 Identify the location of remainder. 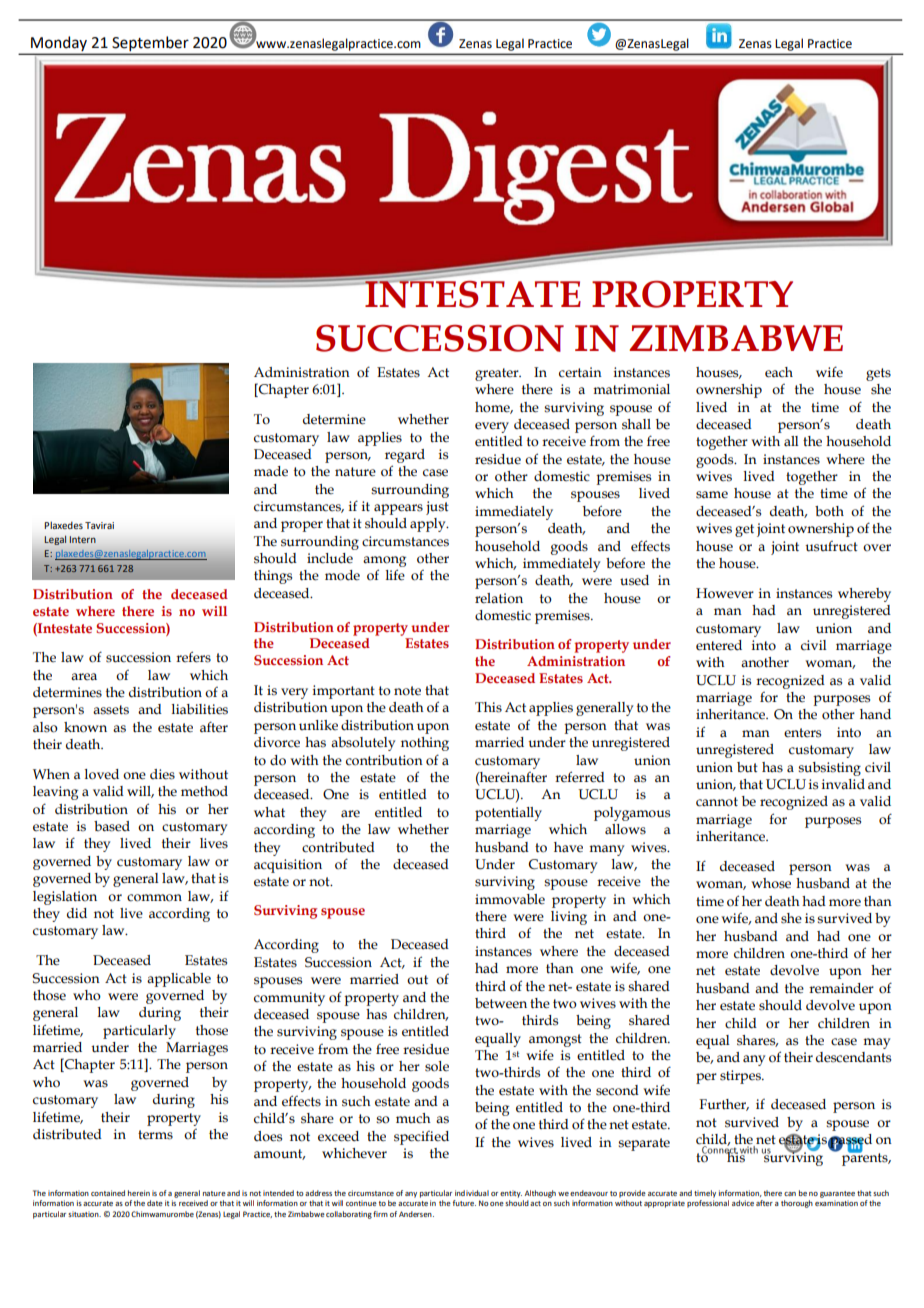
(841, 988).
